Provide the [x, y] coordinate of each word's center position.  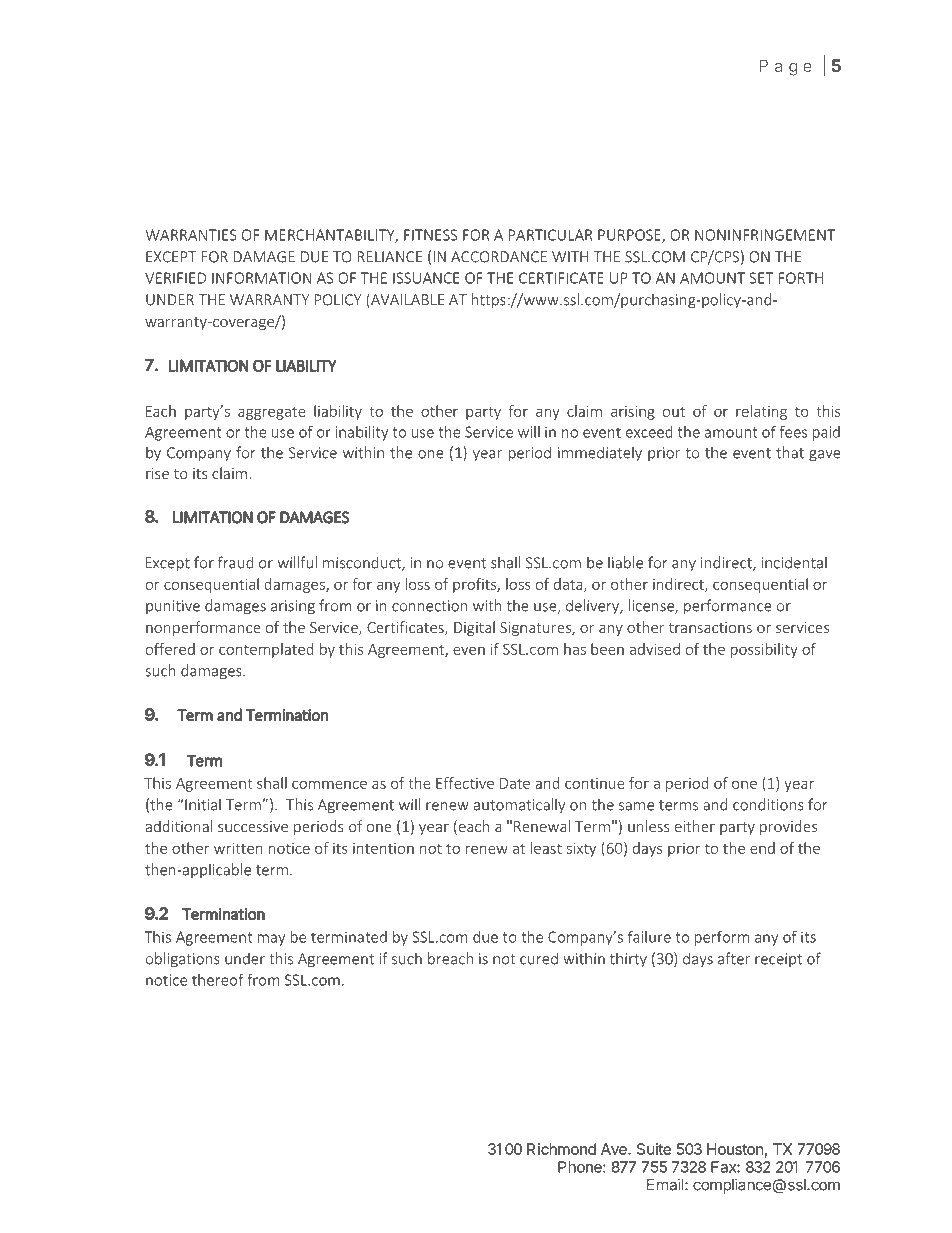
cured [539, 958]
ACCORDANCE [499, 257]
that [790, 452]
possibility [764, 650]
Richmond [561, 1149]
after [734, 958]
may [271, 940]
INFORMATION [261, 278]
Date [515, 783]
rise [157, 473]
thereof [218, 980]
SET [761, 278]
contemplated [266, 650]
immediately [600, 454]
